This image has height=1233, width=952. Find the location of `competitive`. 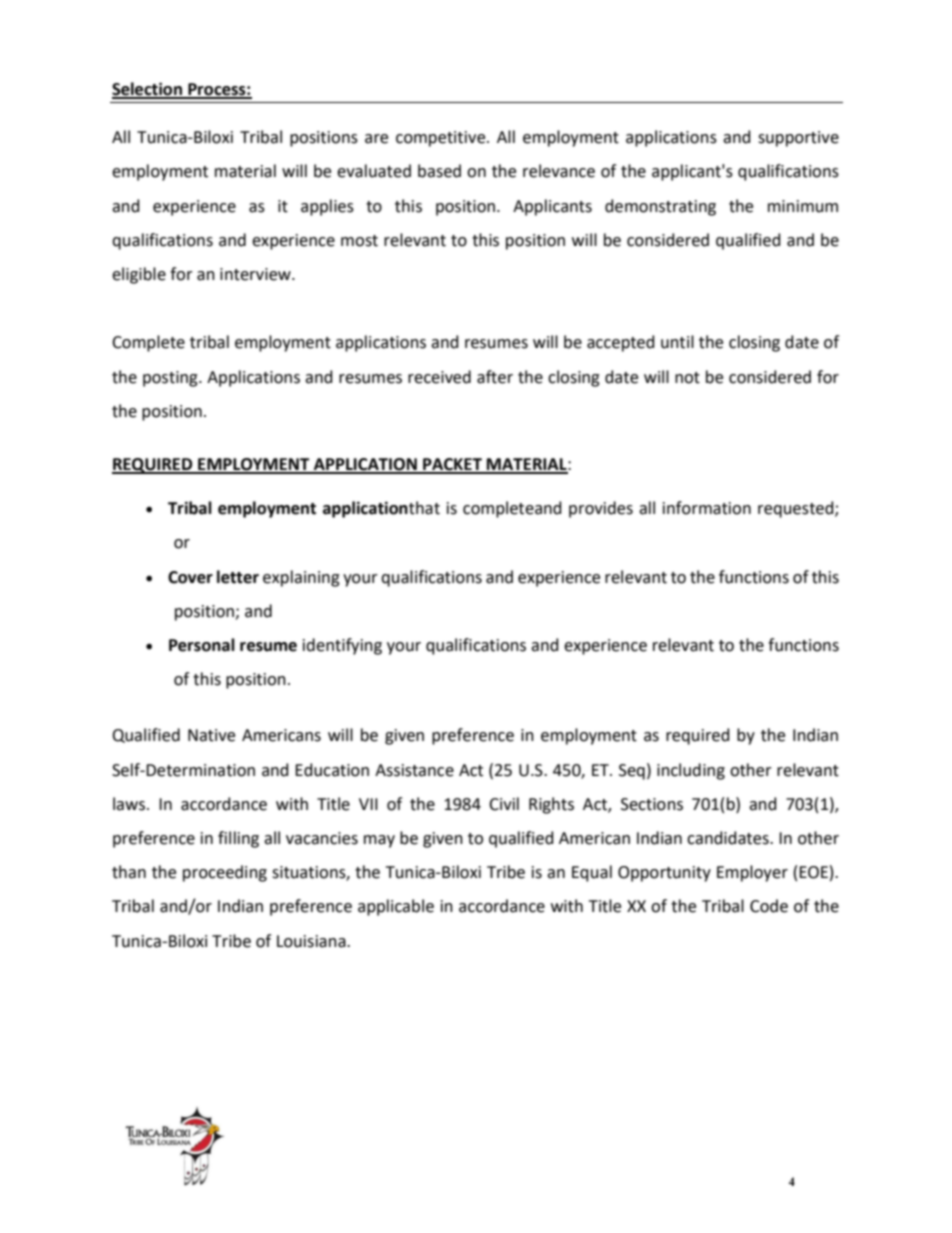

competitive is located at coordinates (442, 139).
